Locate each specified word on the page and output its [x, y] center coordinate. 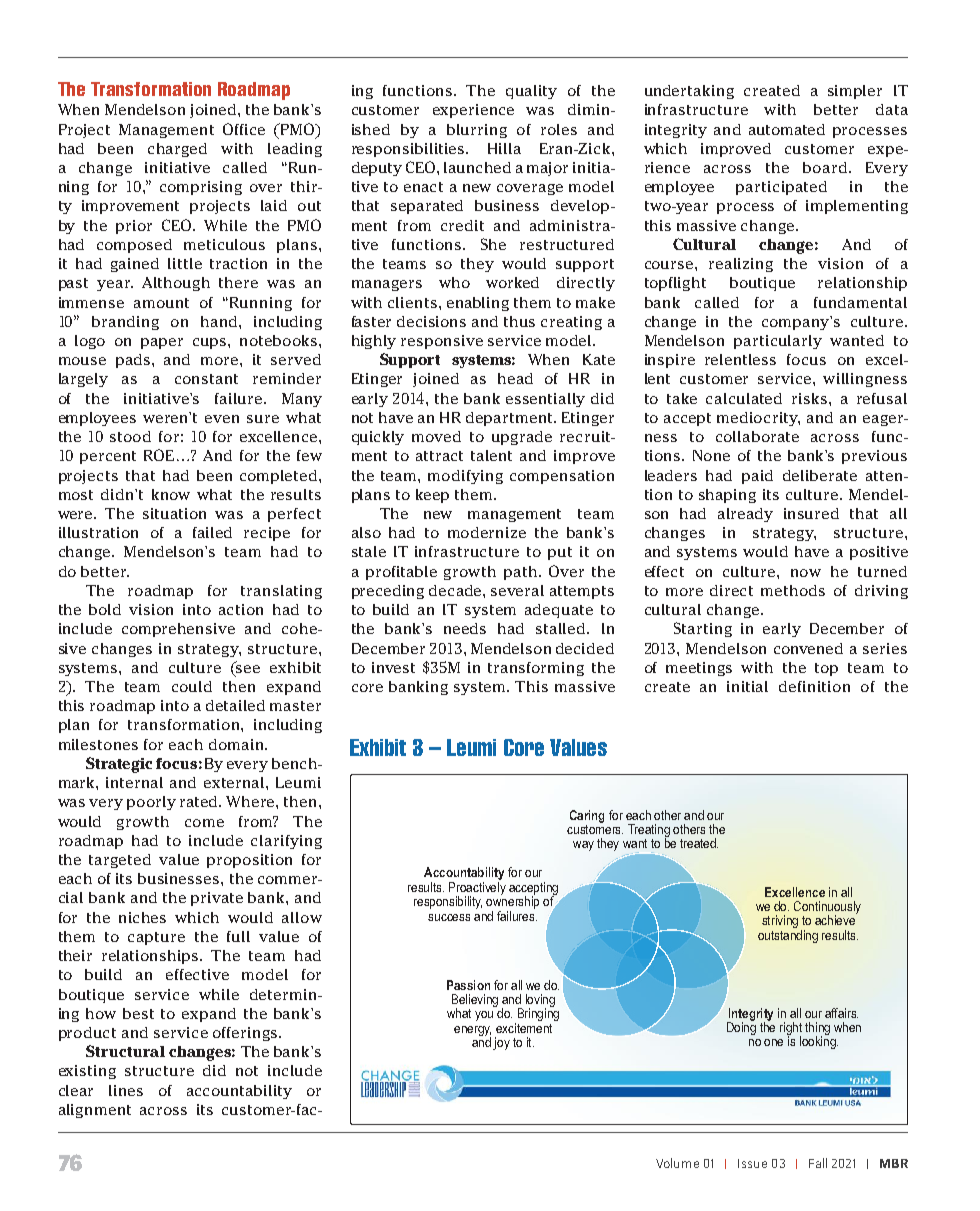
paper [162, 343]
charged [177, 150]
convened [808, 648]
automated [787, 129]
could [192, 686]
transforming [536, 669]
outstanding [788, 936]
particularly [778, 342]
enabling [478, 304]
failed [212, 532]
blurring [477, 131]
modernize [487, 532]
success [449, 917]
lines [126, 1090]
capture [156, 938]
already [745, 515]
